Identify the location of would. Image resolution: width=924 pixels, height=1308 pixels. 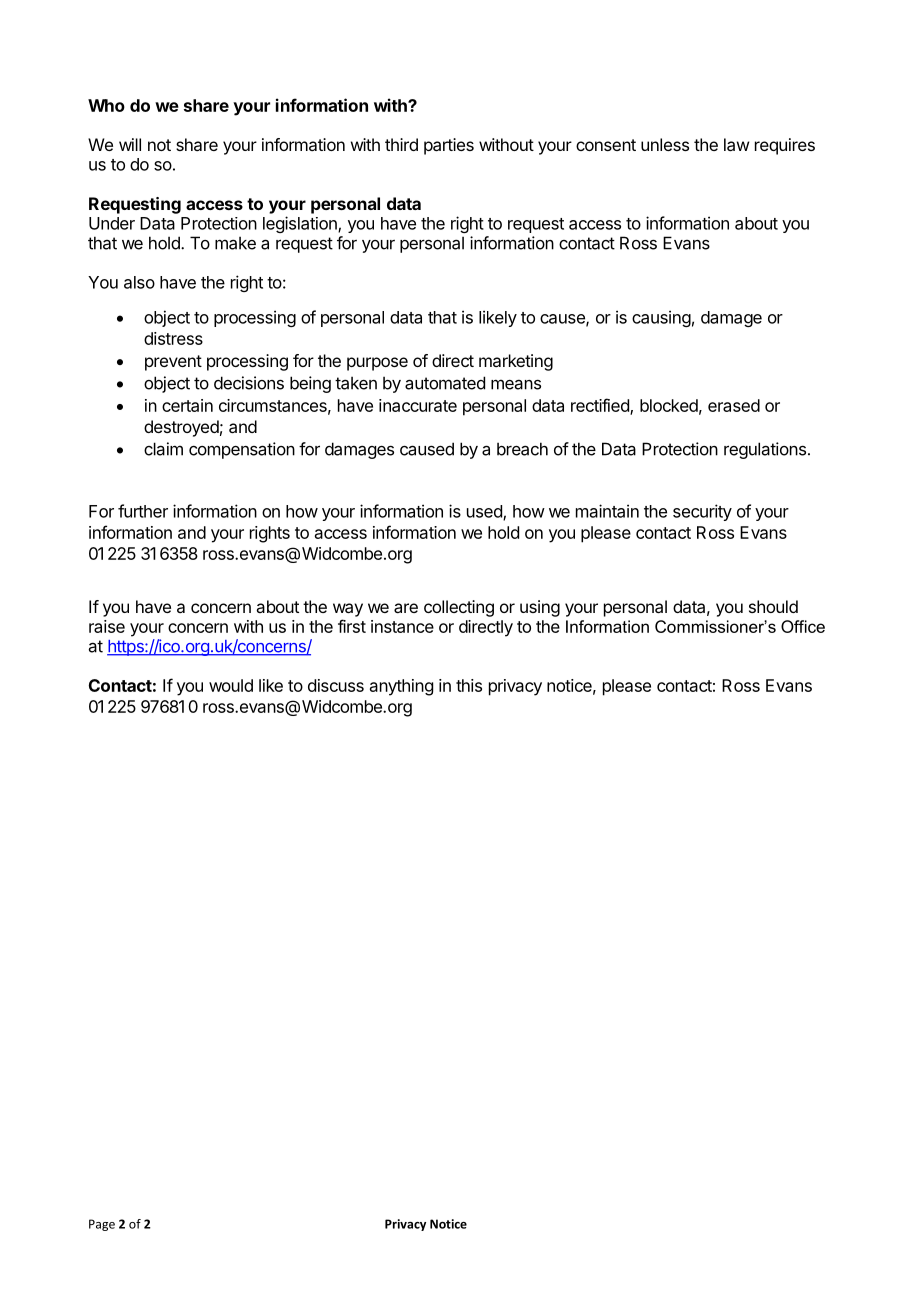
(231, 685).
